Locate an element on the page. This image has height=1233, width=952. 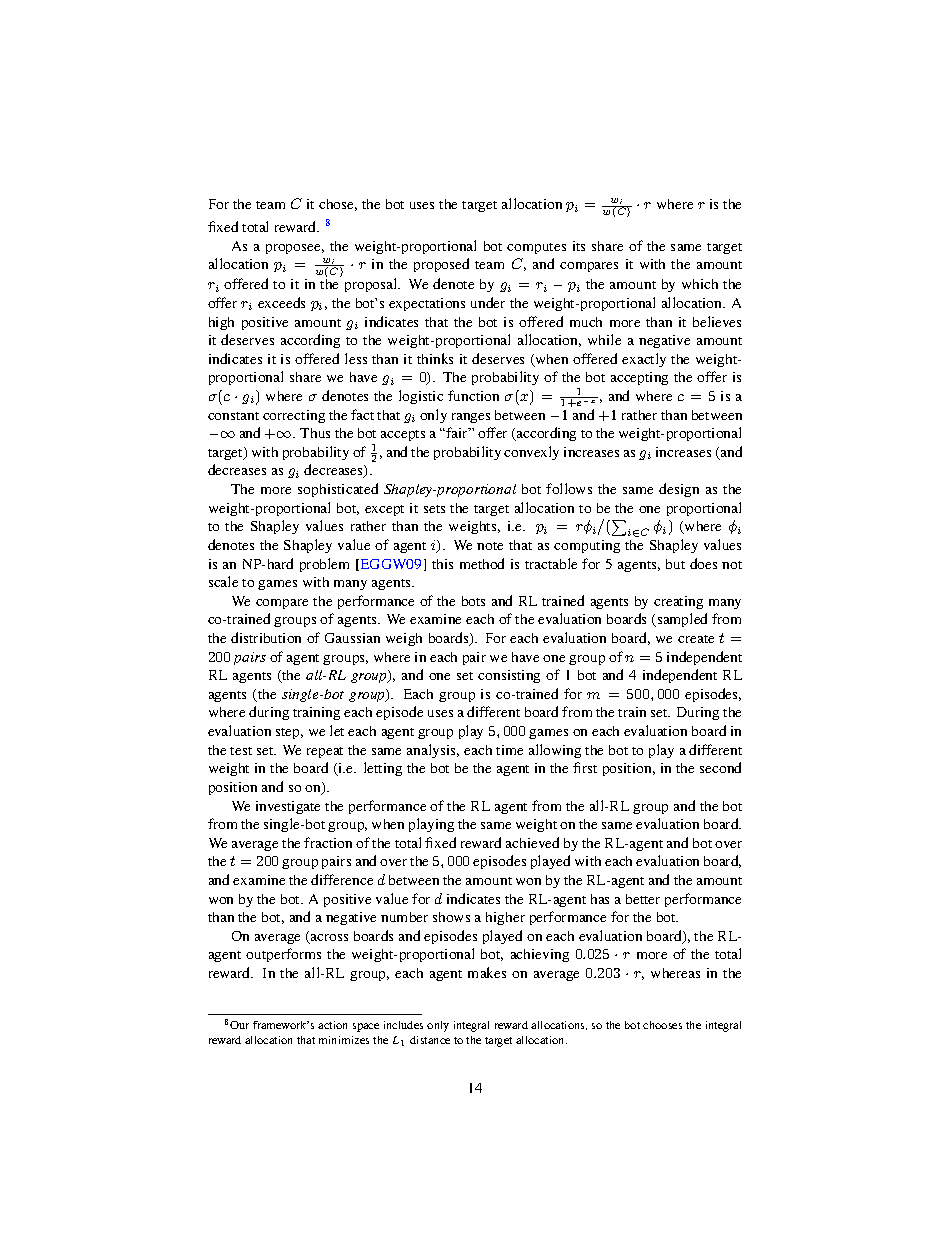
creating is located at coordinates (678, 602).
